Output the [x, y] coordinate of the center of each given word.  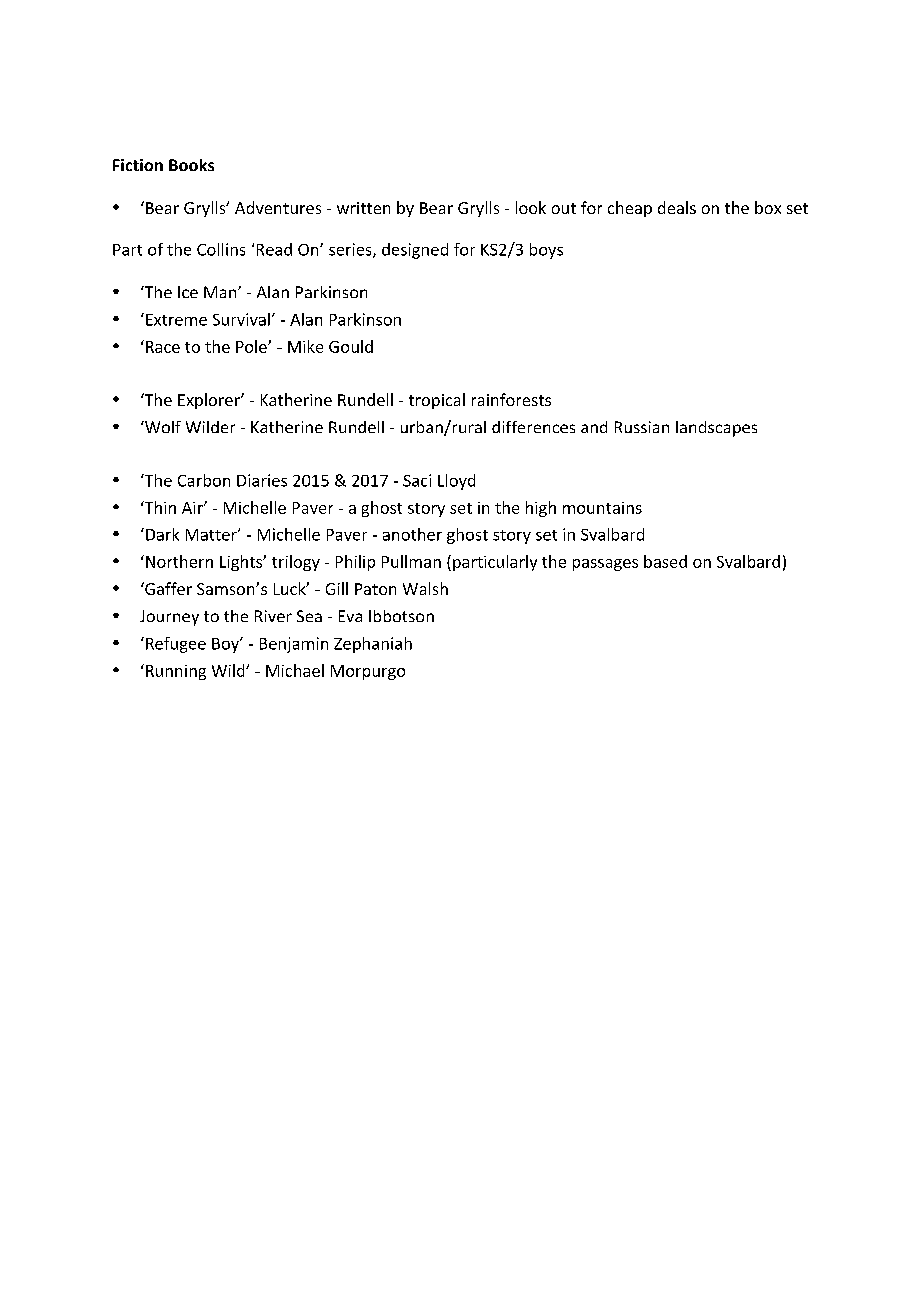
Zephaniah [373, 645]
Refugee [176, 645]
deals [677, 207]
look [531, 207]
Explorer [210, 401]
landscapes [716, 429]
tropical [437, 401]
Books [191, 165]
